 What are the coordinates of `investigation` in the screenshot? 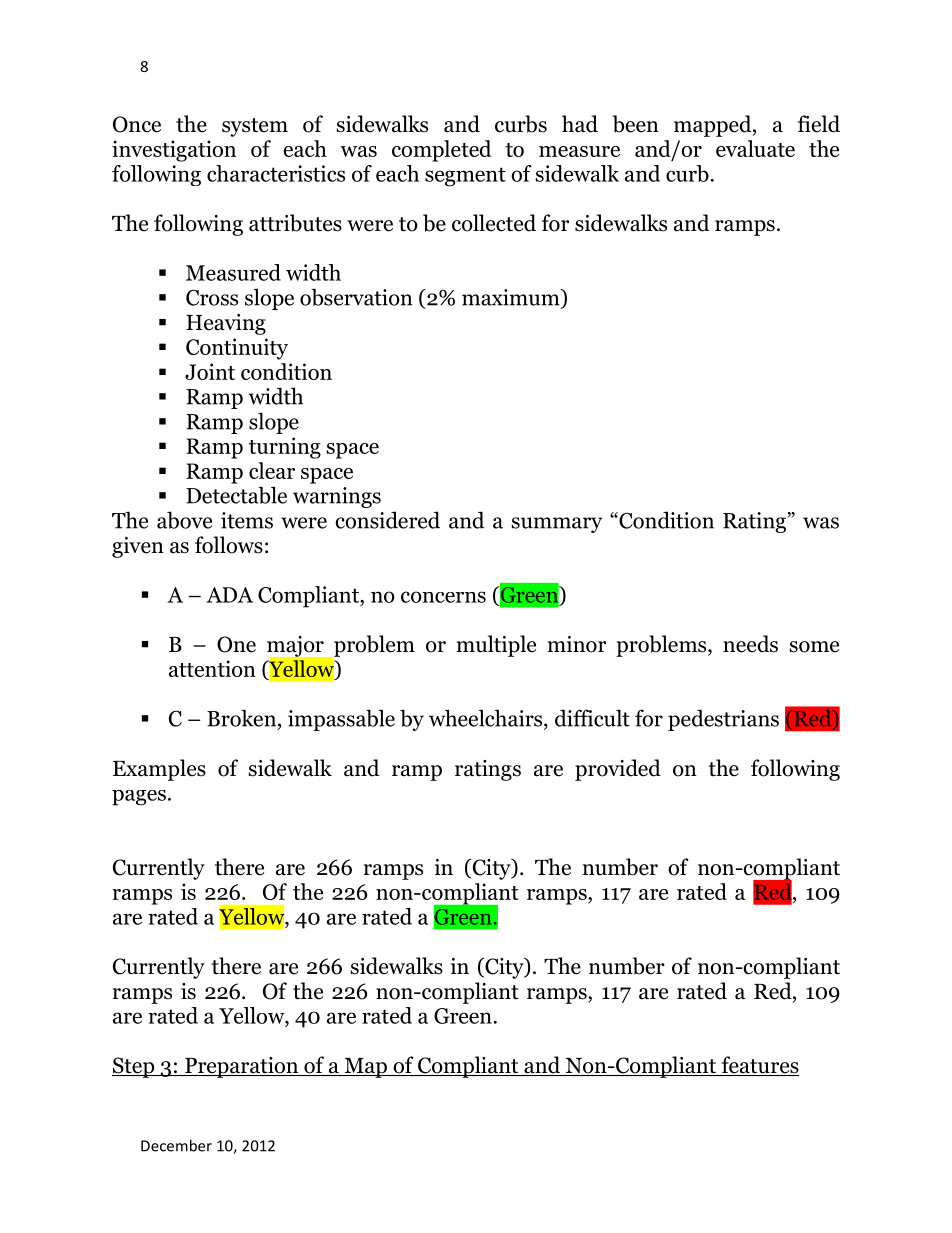 It's located at (174, 151).
